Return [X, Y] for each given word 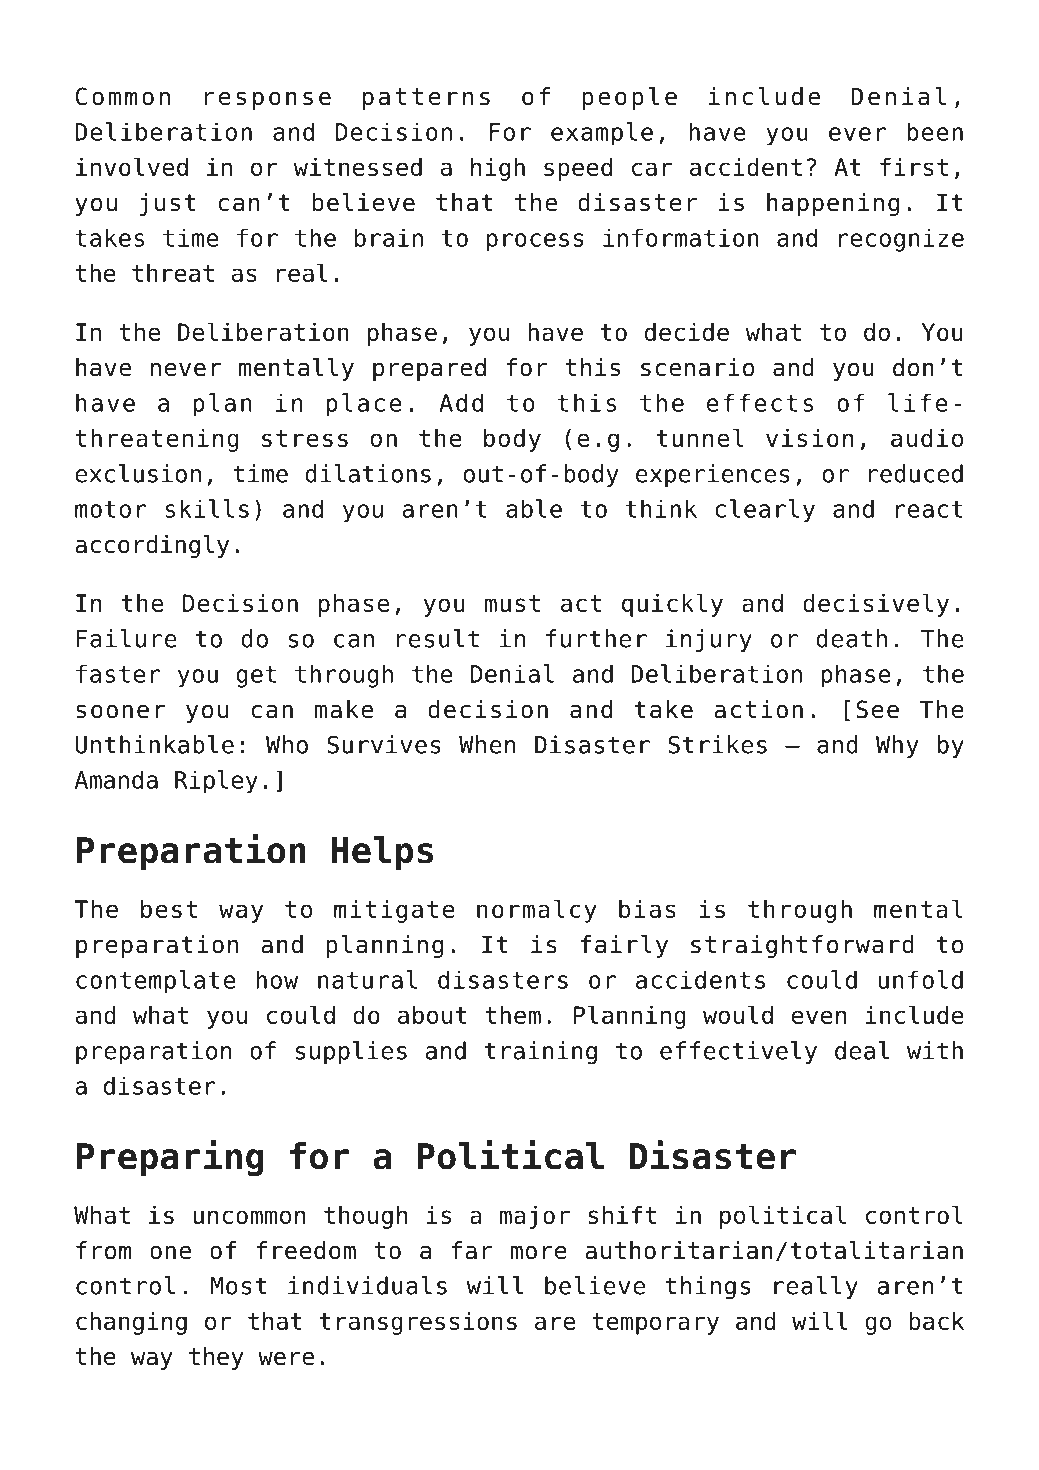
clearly [765, 511]
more [538, 1253]
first [914, 167]
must [512, 603]
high [498, 169]
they [216, 1358]
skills [207, 508]
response [268, 101]
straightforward [802, 946]
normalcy [537, 911]
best [169, 909]
